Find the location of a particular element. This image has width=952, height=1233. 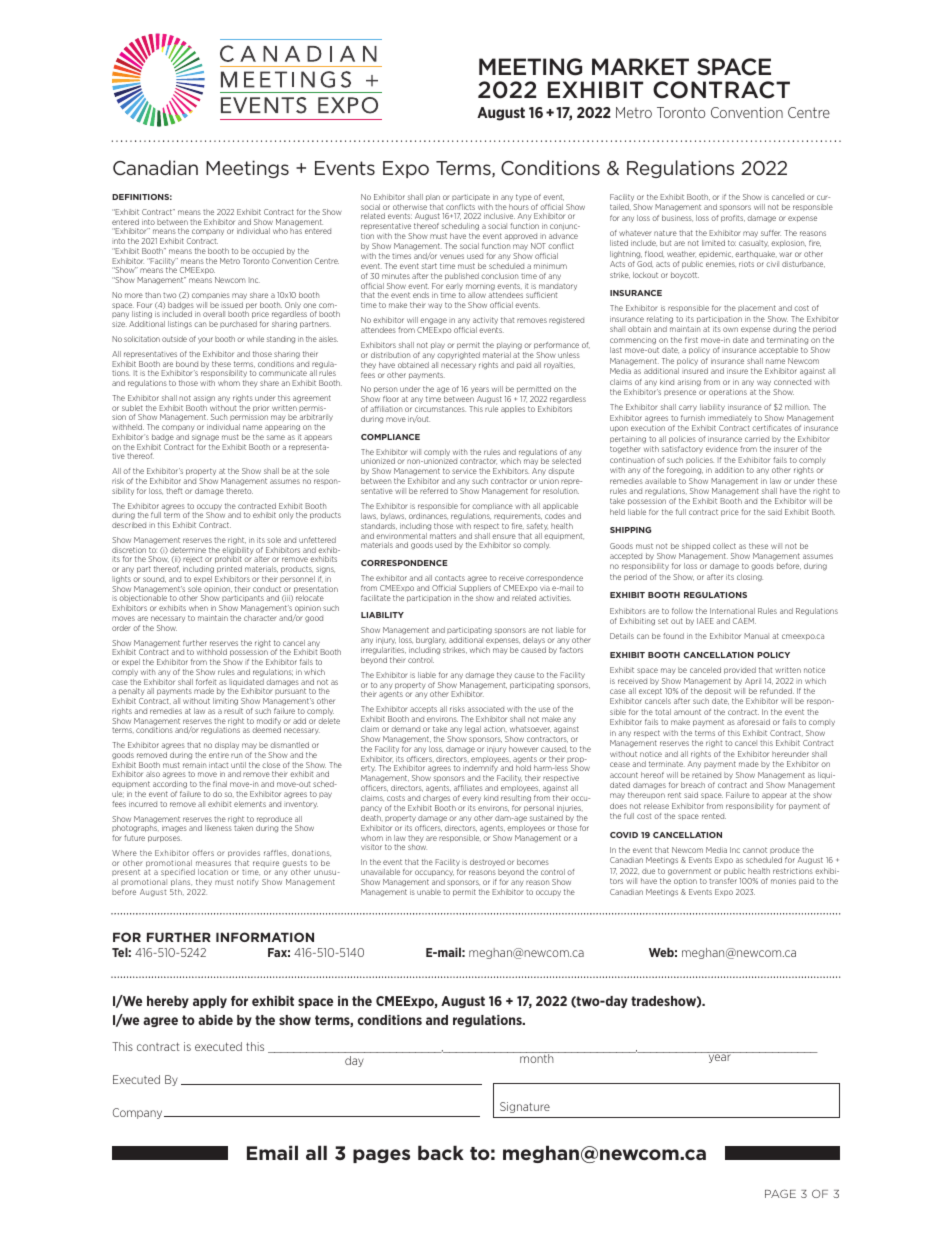

evidence is located at coordinates (722, 449).
